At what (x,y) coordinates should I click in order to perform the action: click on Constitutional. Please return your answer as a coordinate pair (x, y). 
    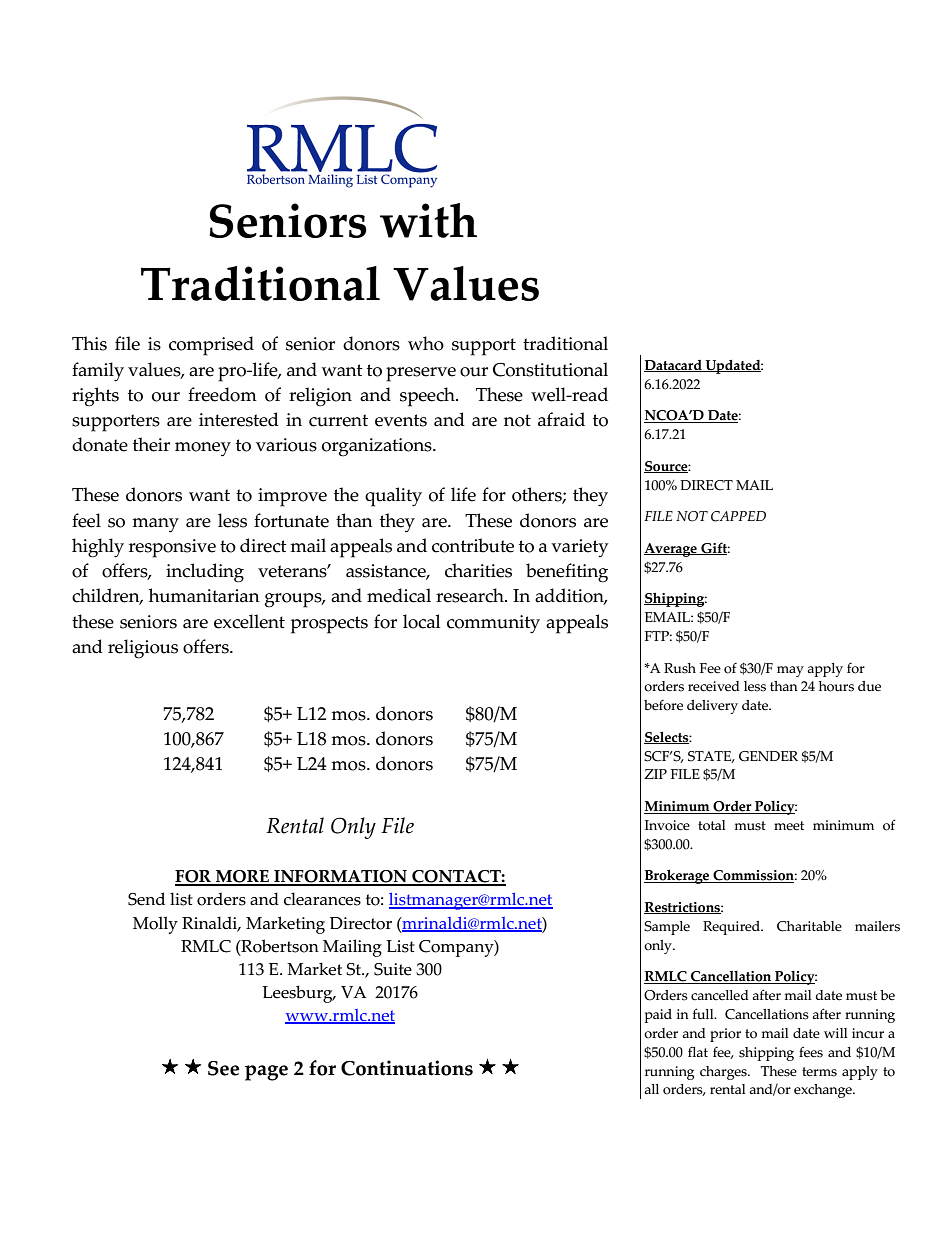
    Looking at the image, I should click on (550, 369).
